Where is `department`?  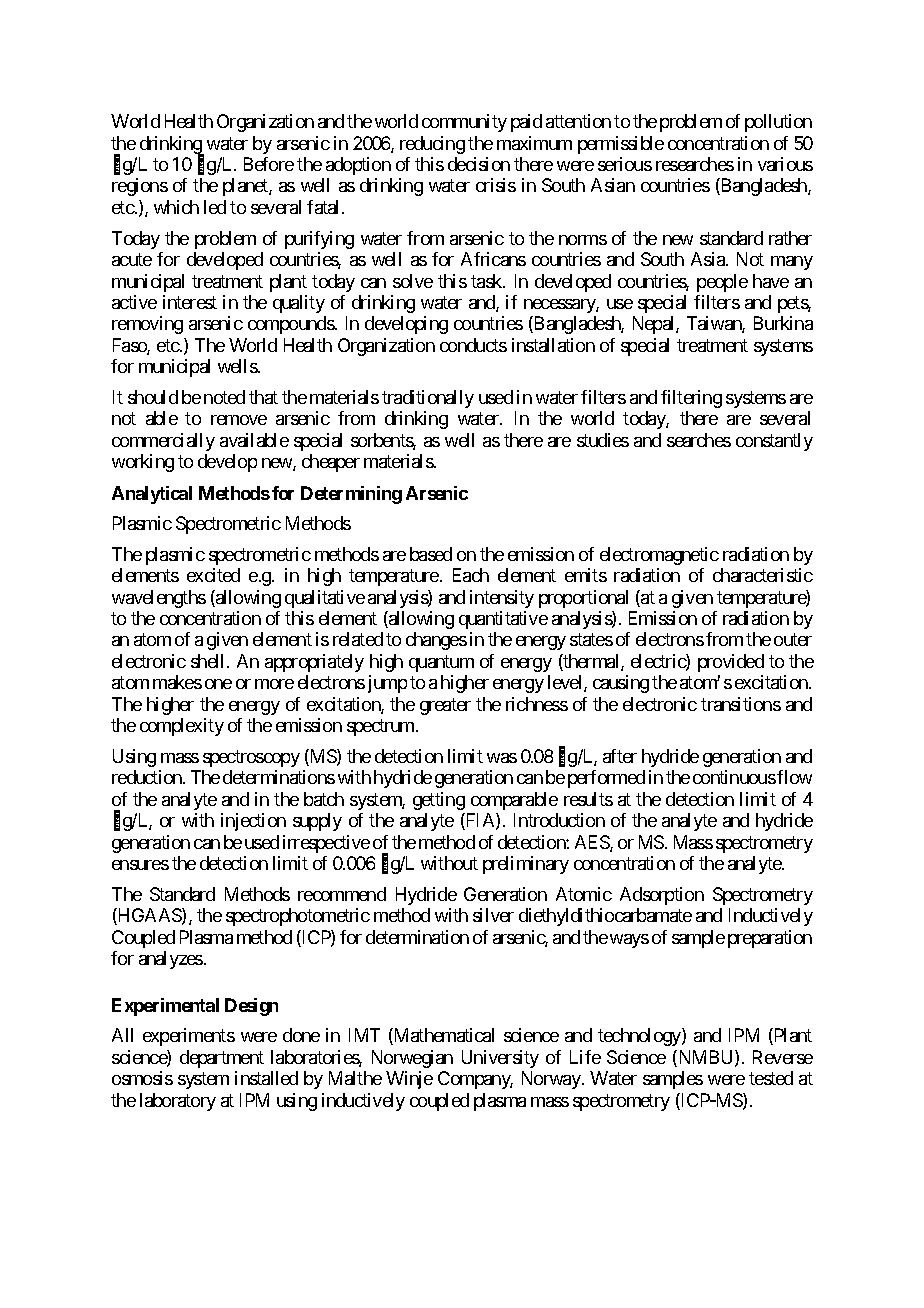 department is located at coordinates (222, 1059).
